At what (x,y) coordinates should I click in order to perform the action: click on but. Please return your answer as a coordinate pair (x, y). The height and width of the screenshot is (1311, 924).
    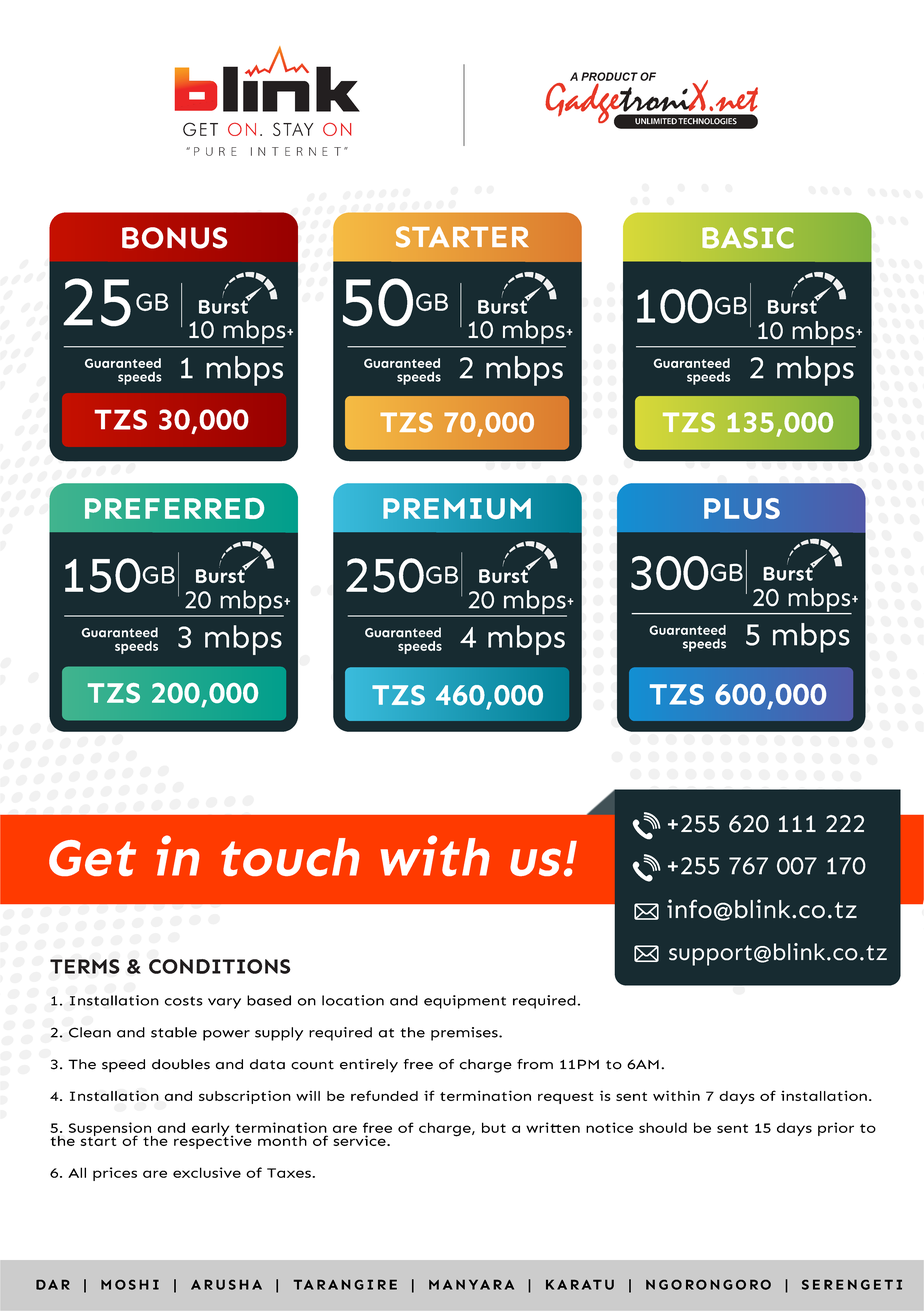
    Looking at the image, I should click on (494, 1127).
